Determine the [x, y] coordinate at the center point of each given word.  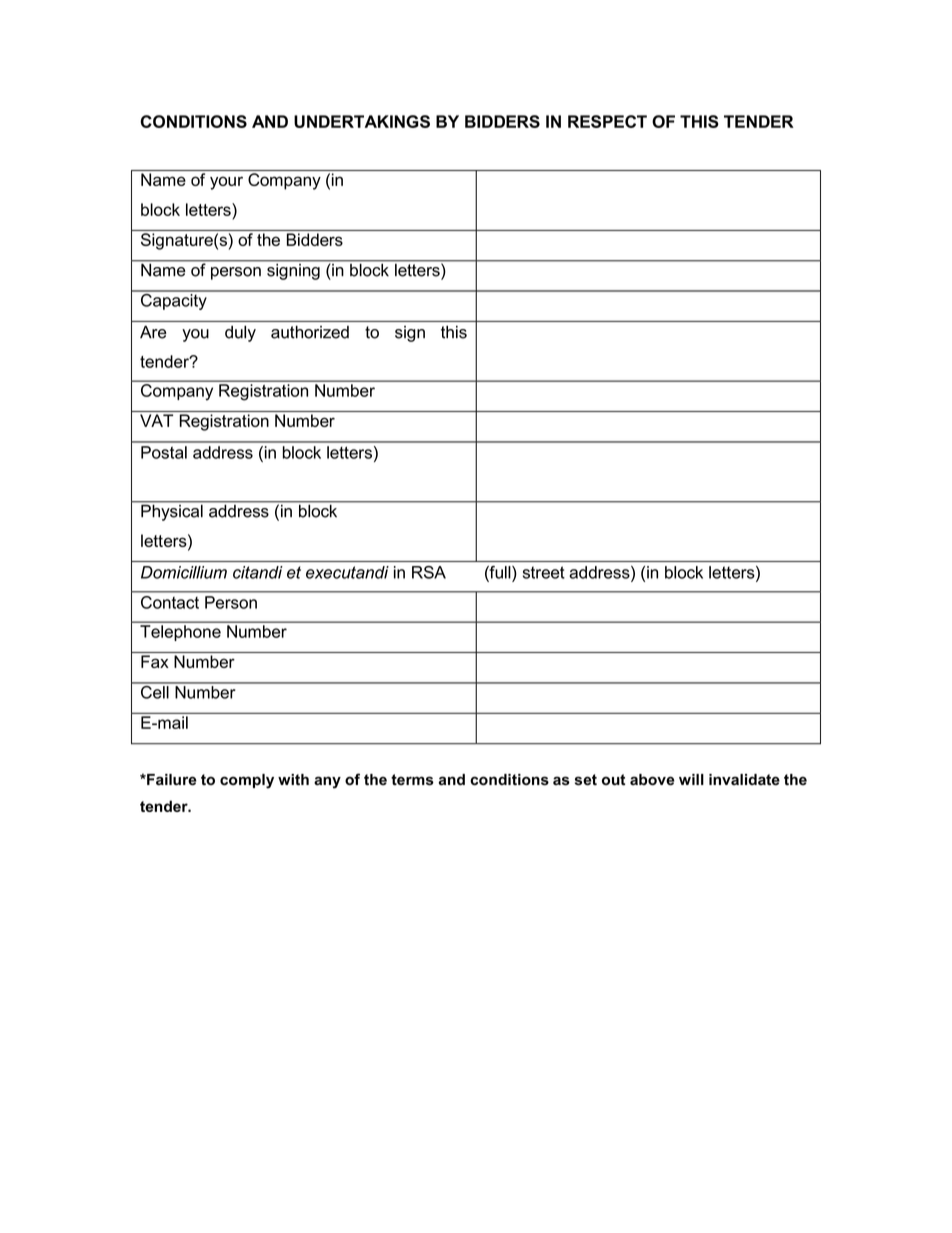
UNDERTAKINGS [362, 121]
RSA [429, 572]
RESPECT [607, 121]
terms [412, 780]
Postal [164, 452]
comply [247, 781]
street [544, 572]
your [226, 183]
